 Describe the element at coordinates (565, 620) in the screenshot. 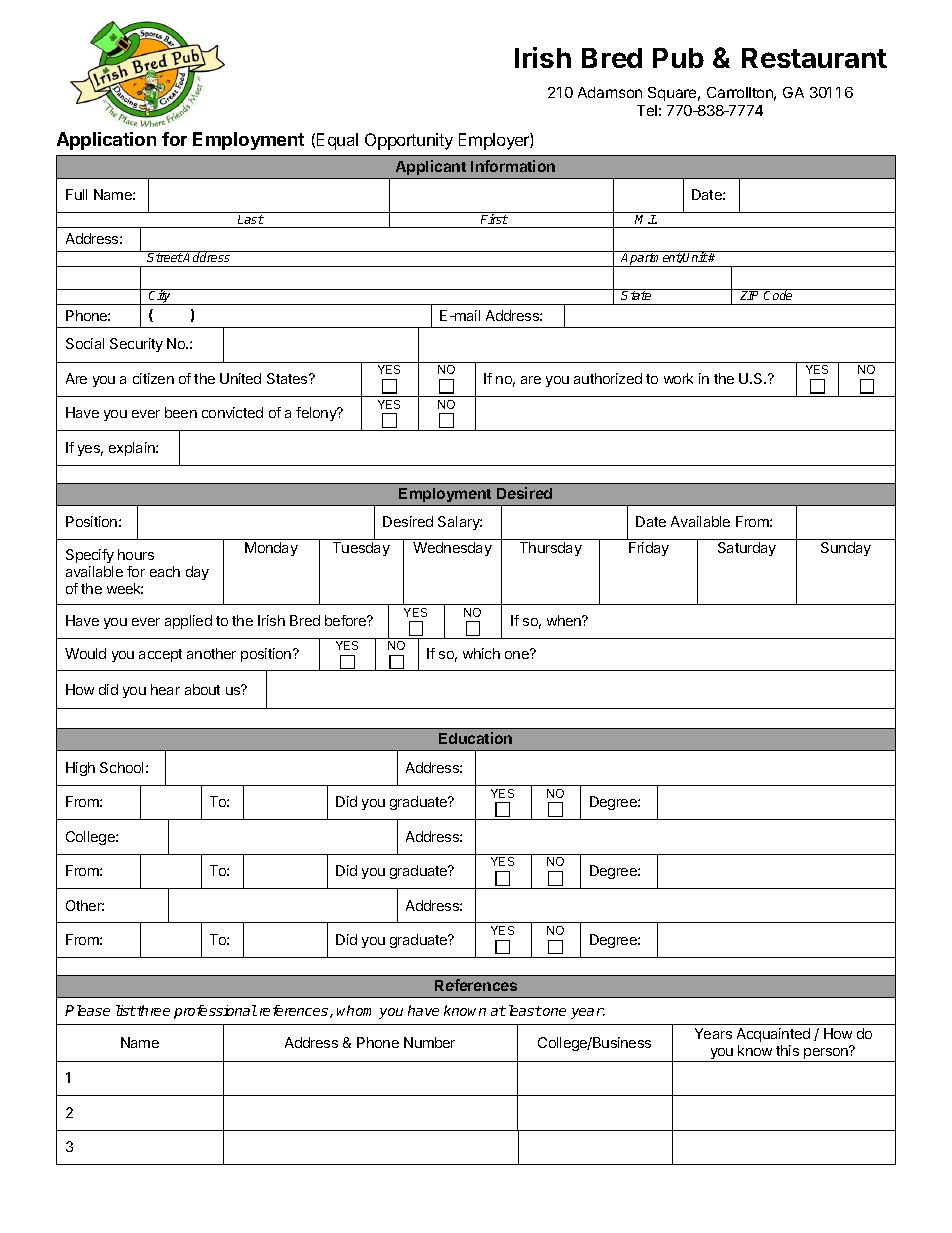

I see `when` at that location.
